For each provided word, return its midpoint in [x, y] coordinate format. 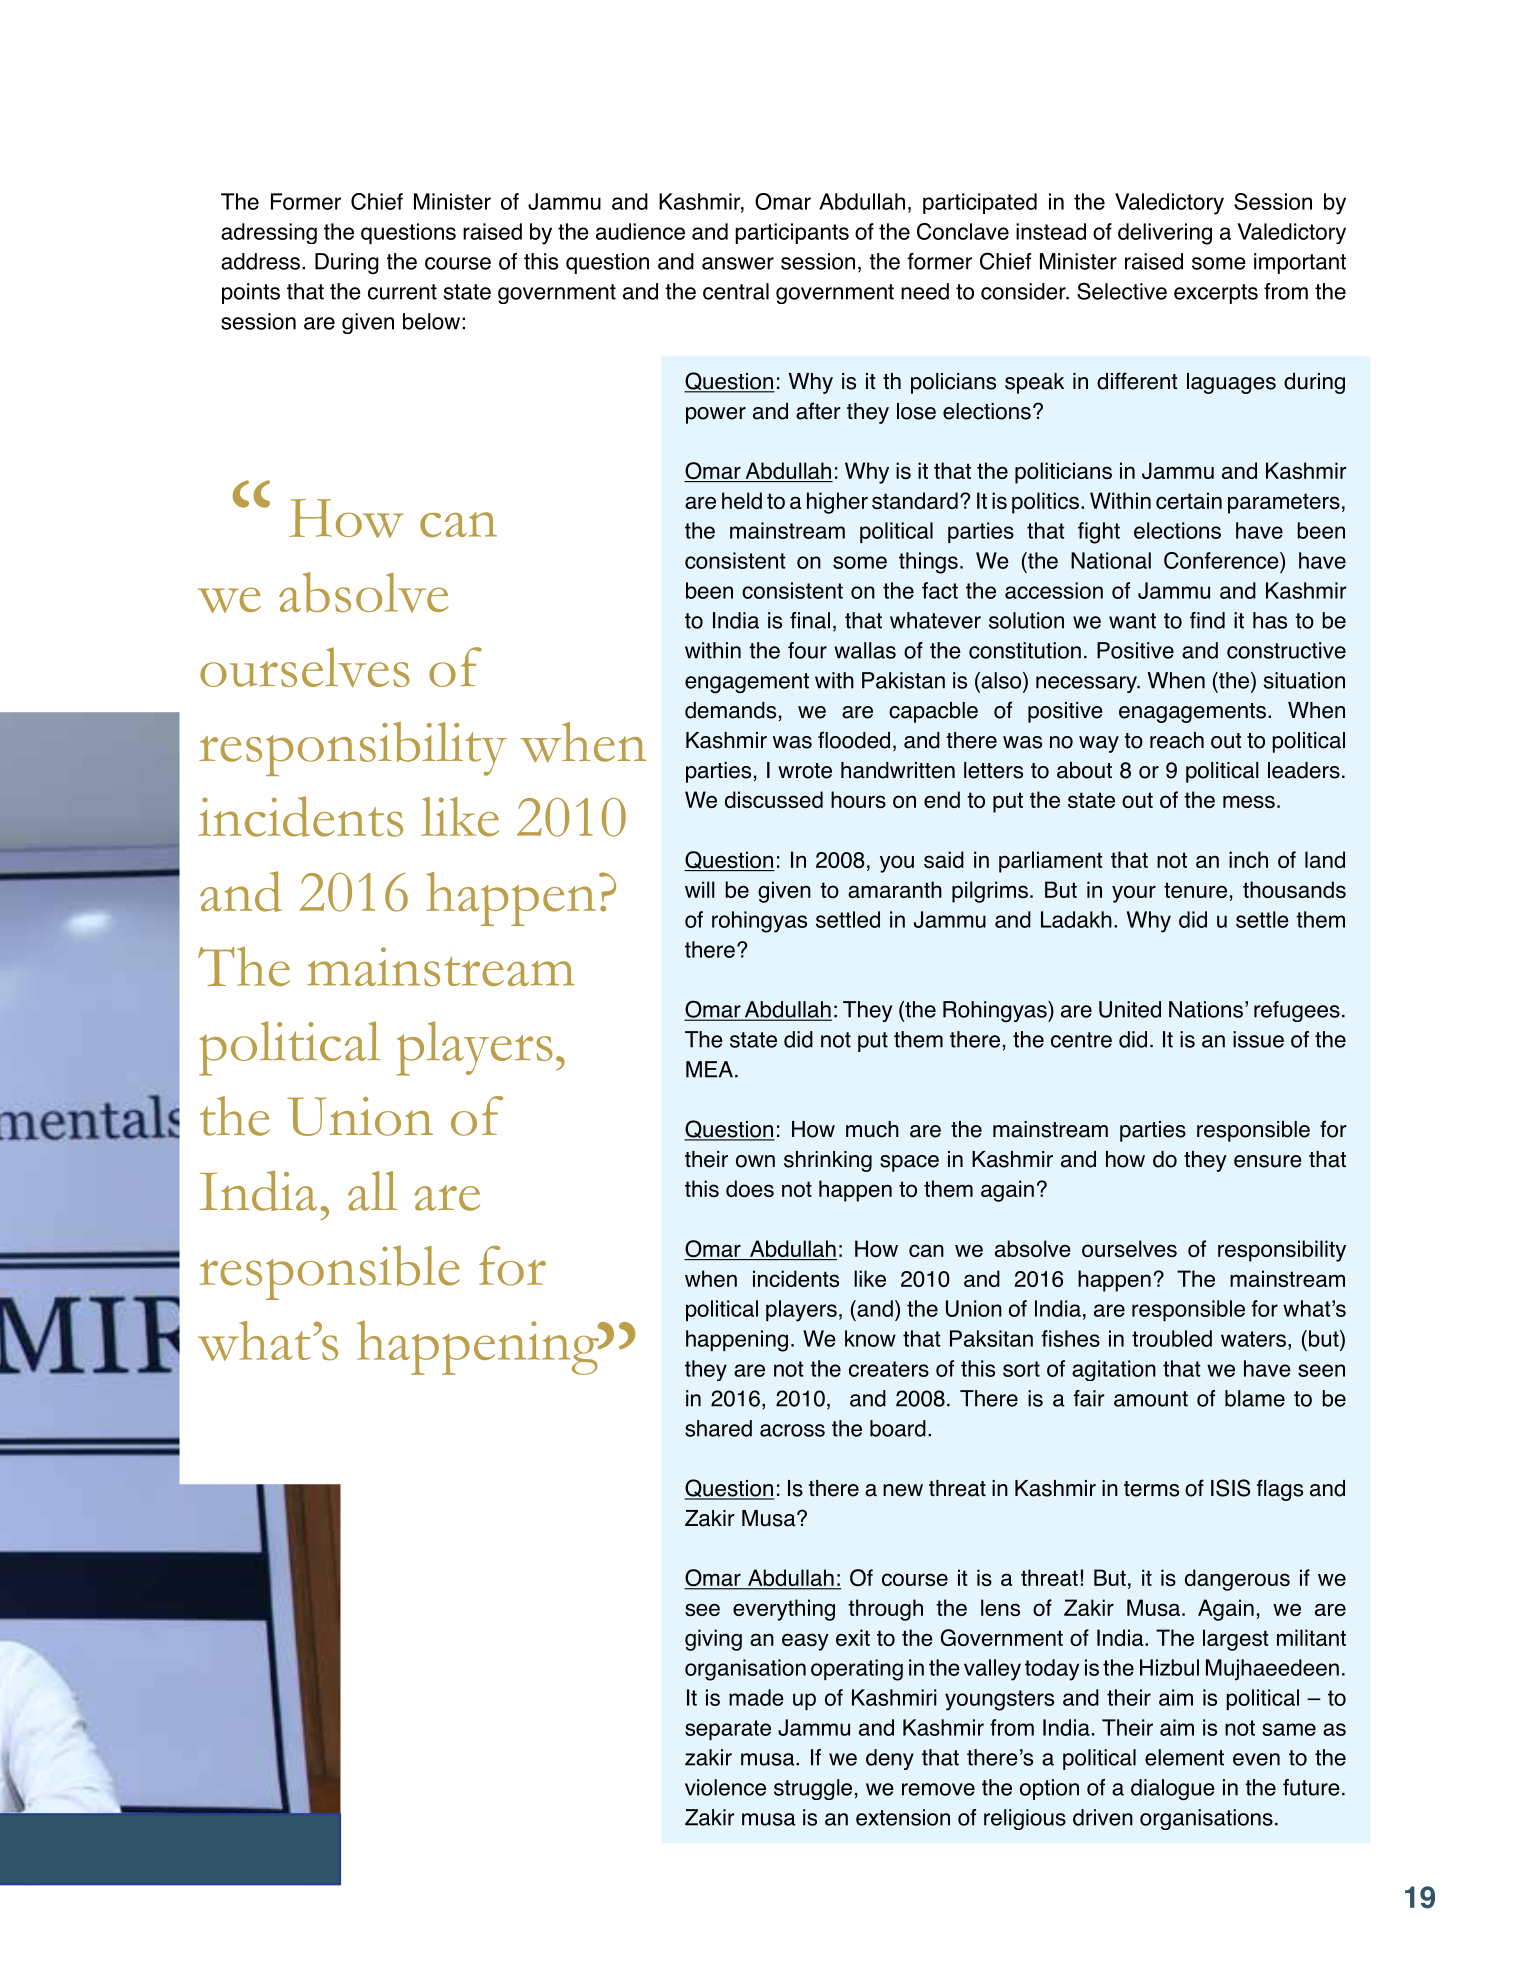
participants [792, 233]
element [1184, 1757]
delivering [1165, 234]
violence [725, 1787]
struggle [813, 1789]
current [402, 292]
